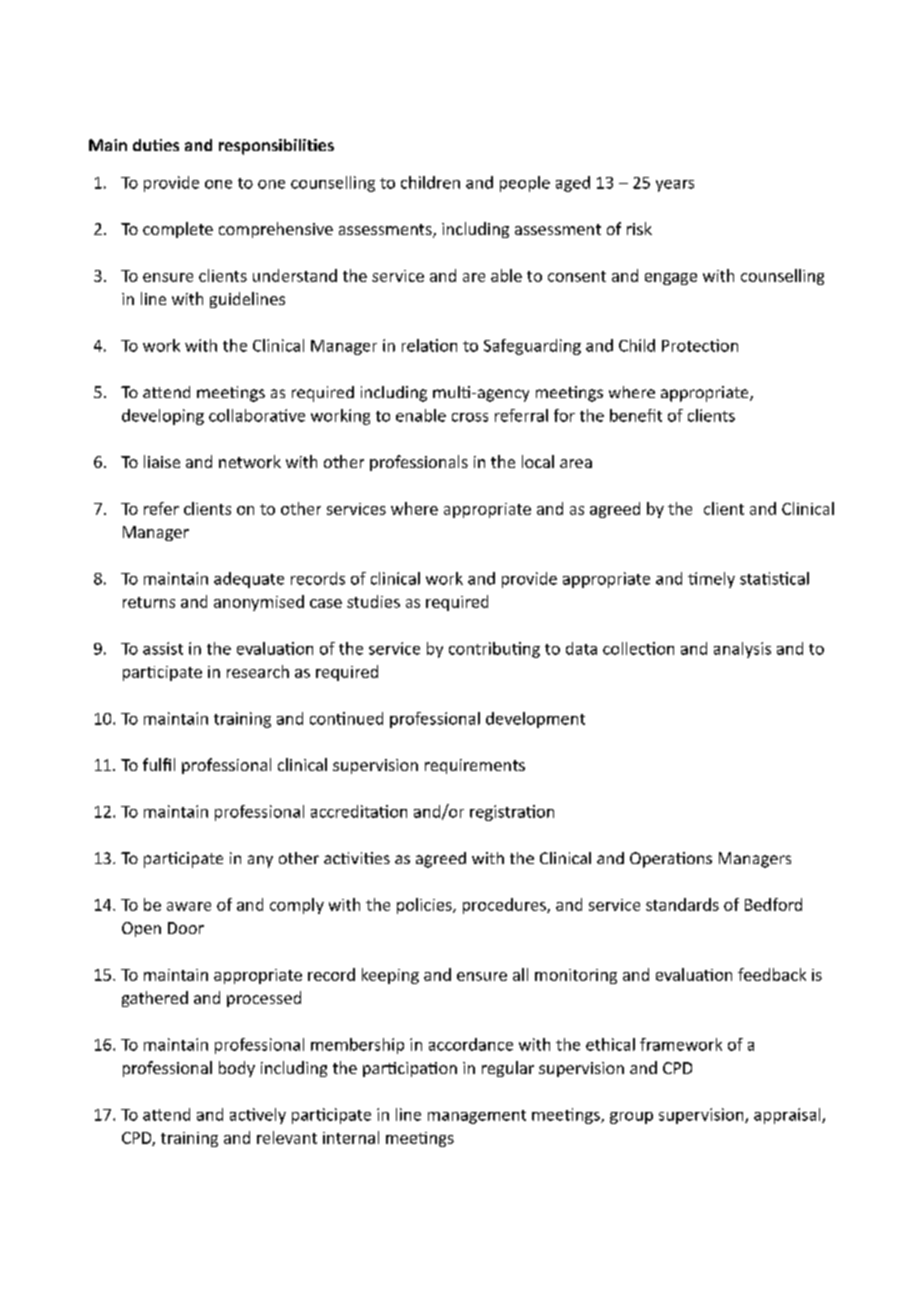 This document has height=1308, width=924. What do you see at coordinates (470, 417) in the document?
I see `cross` at bounding box center [470, 417].
